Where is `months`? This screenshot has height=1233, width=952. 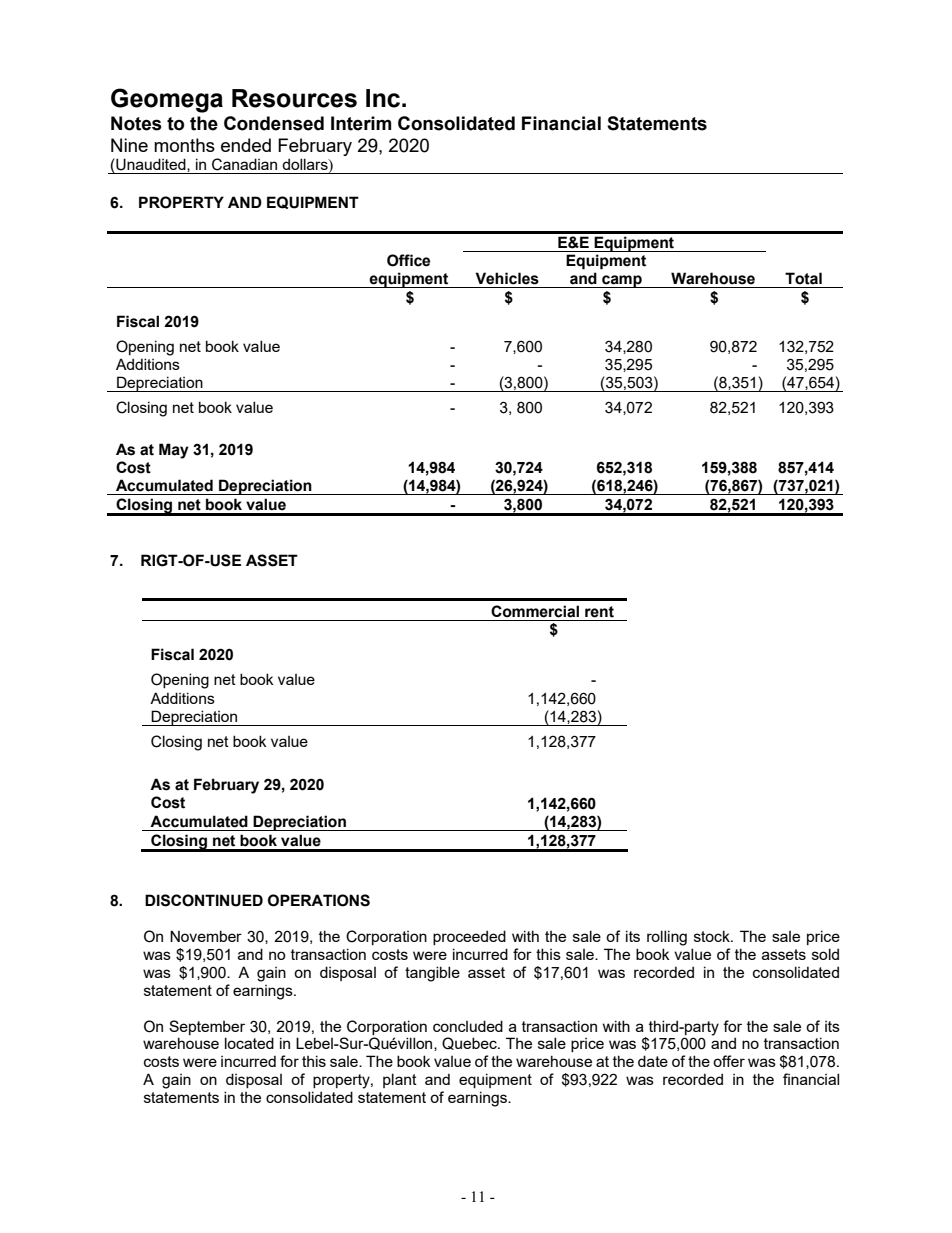 months is located at coordinates (184, 145).
